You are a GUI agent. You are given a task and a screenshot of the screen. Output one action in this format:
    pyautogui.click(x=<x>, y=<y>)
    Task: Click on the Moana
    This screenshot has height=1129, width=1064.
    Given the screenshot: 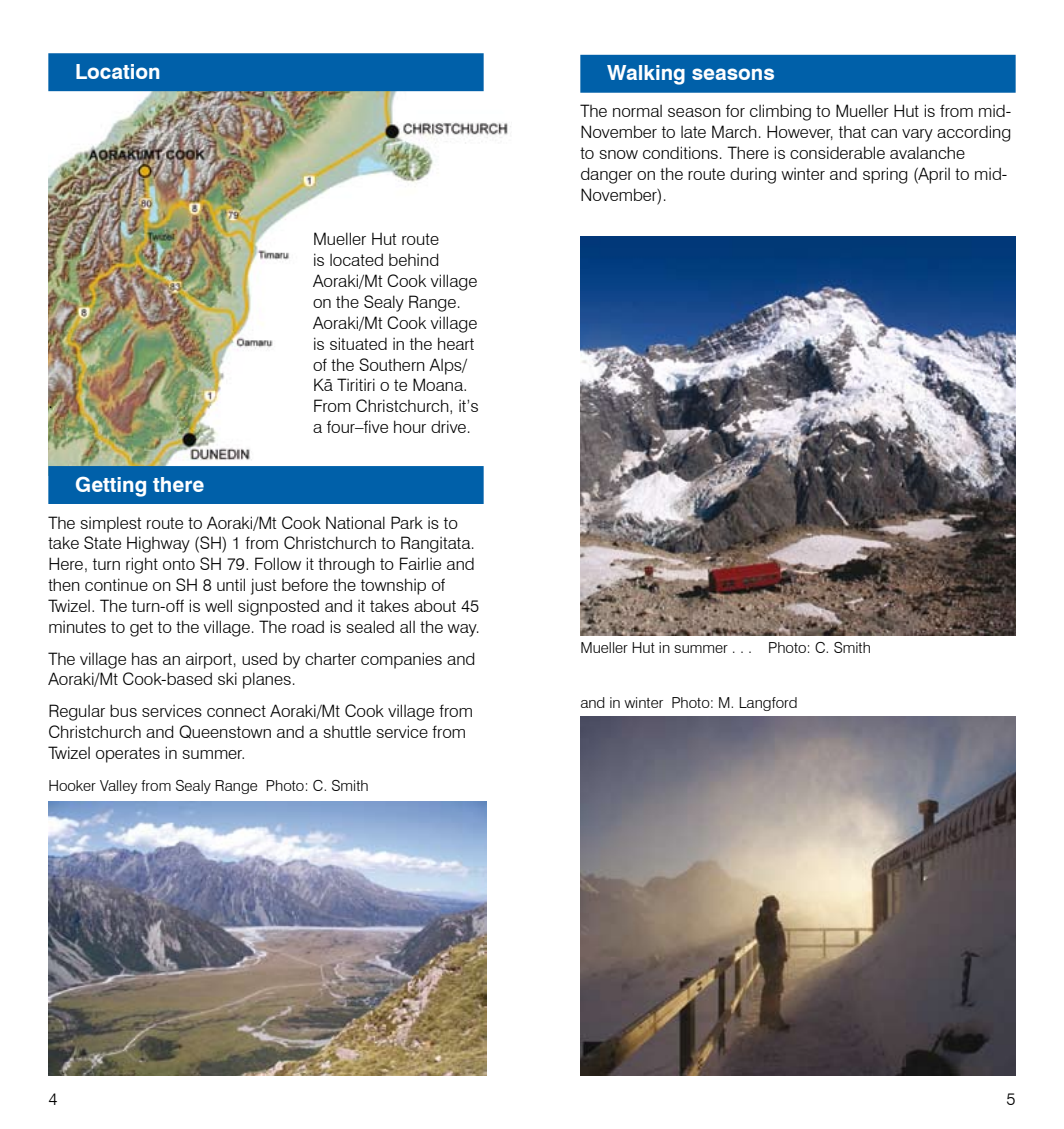 What is the action you would take?
    pyautogui.click(x=439, y=384)
